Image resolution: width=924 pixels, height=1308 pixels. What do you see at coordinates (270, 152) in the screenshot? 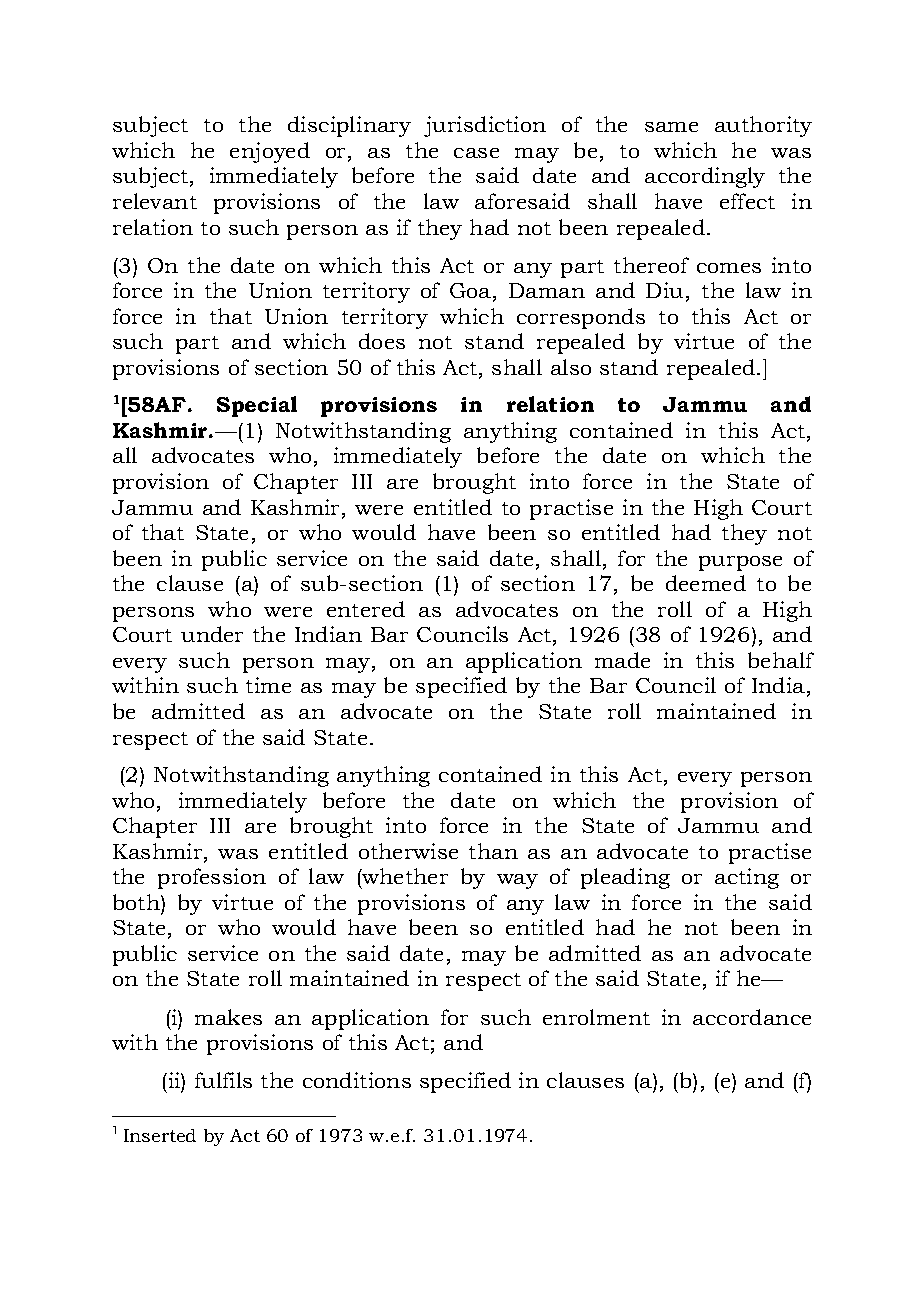
I see `enjoyed` at bounding box center [270, 152].
